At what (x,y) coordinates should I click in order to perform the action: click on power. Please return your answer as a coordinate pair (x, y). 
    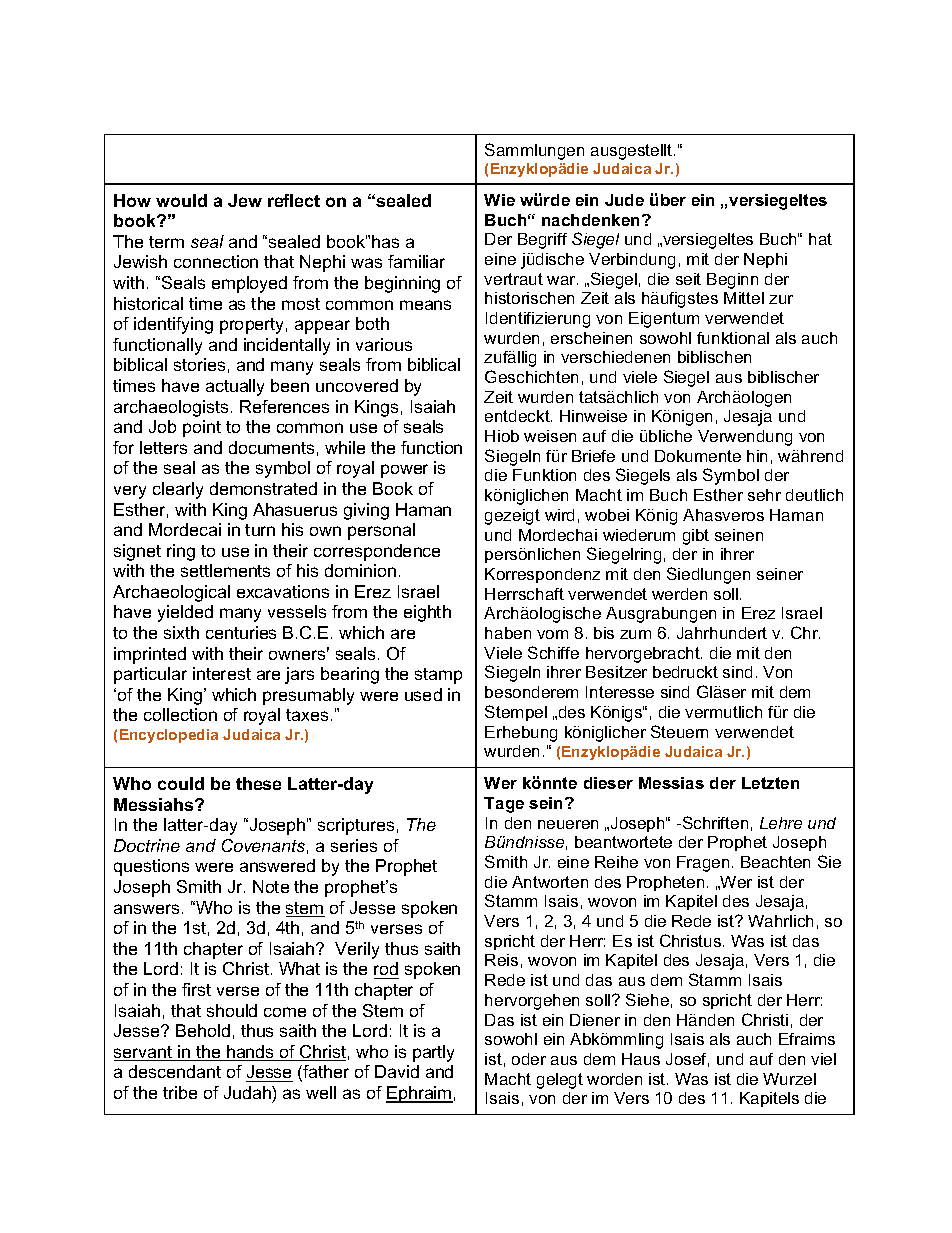
    Looking at the image, I should click on (404, 471).
